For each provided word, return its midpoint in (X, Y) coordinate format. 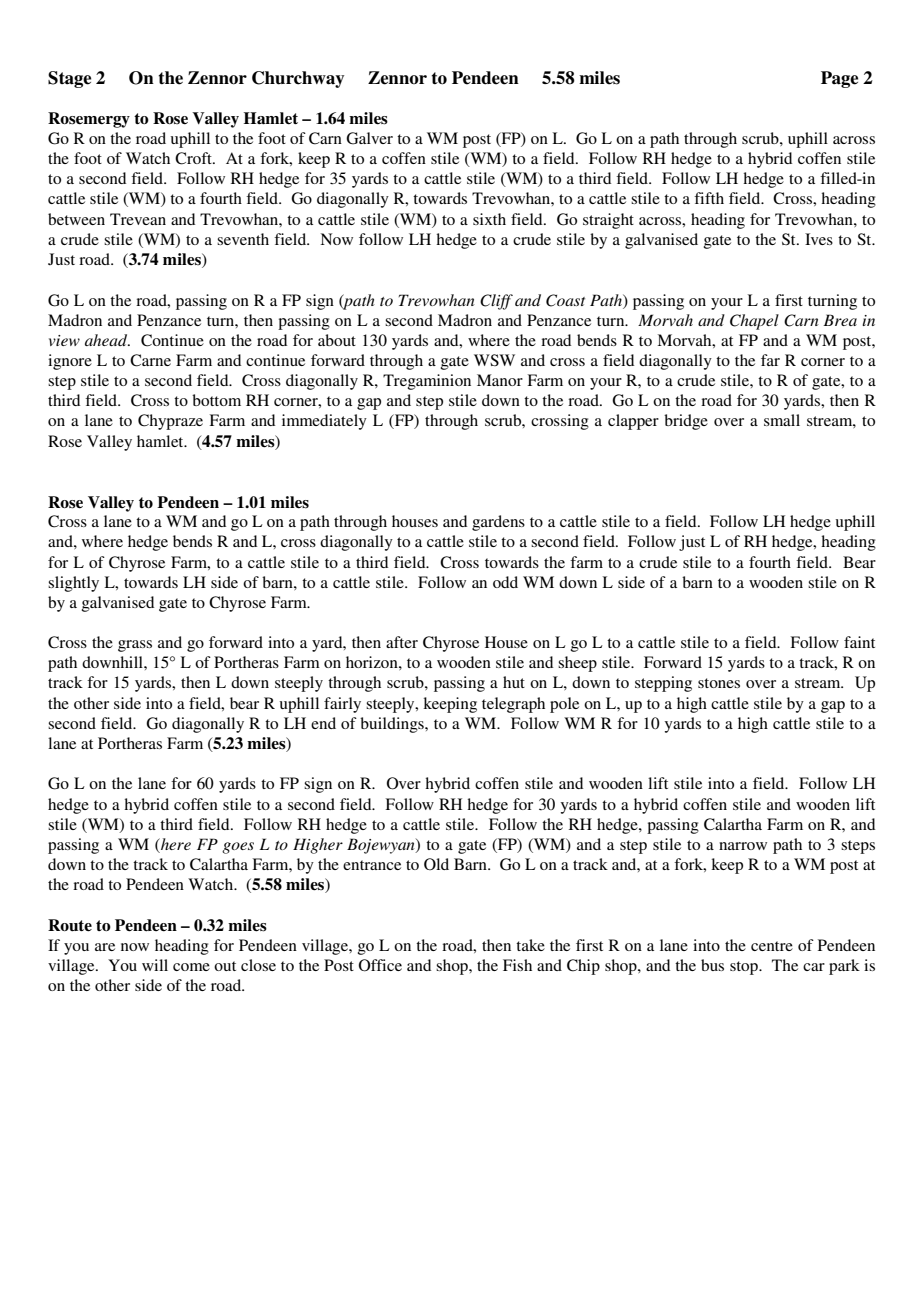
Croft (194, 158)
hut (514, 682)
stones (719, 683)
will (155, 965)
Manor (500, 380)
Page (839, 79)
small (782, 420)
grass (135, 646)
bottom (216, 400)
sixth (489, 219)
